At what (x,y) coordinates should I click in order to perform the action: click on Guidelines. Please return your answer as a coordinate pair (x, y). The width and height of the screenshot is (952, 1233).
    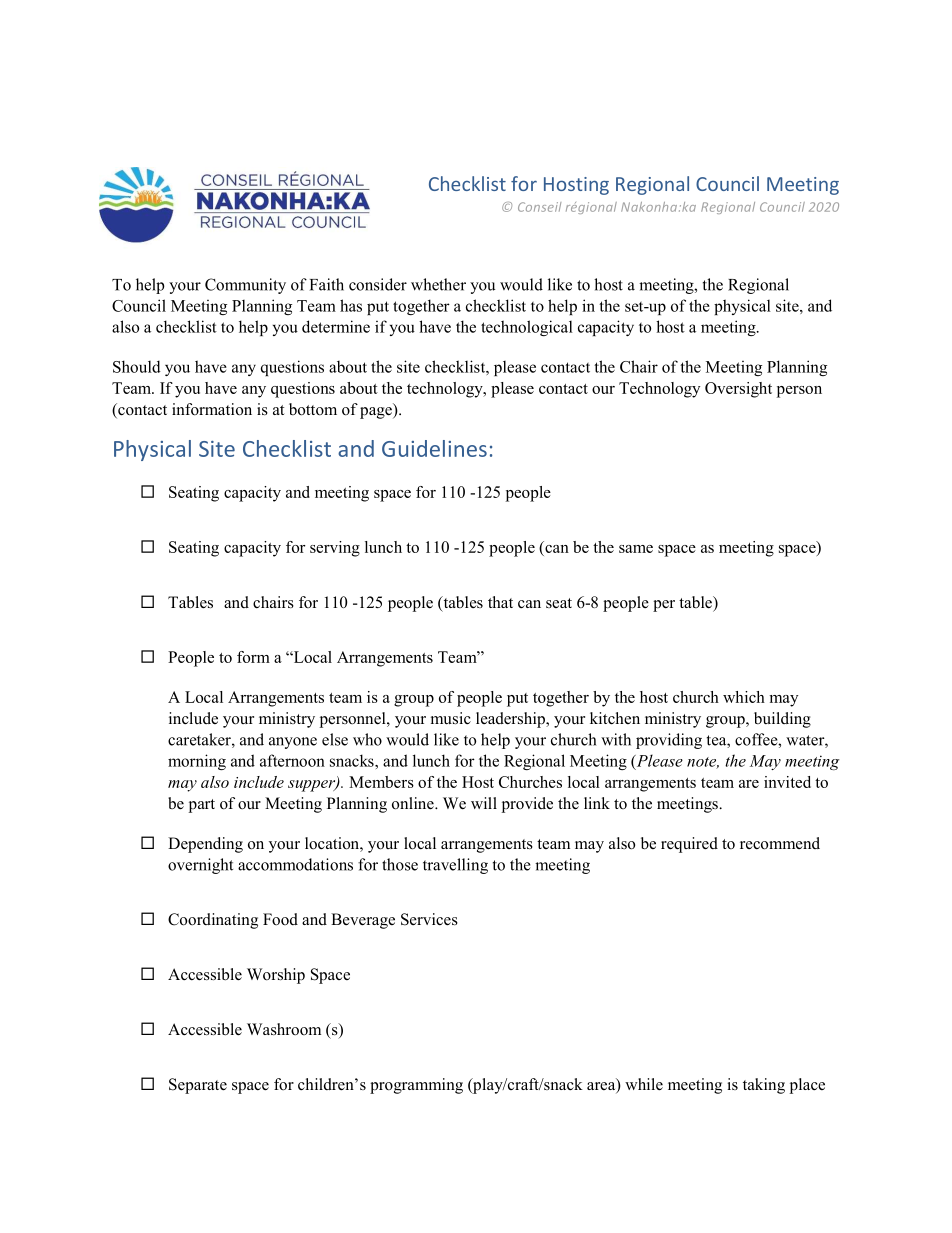
    Looking at the image, I should click on (434, 448).
